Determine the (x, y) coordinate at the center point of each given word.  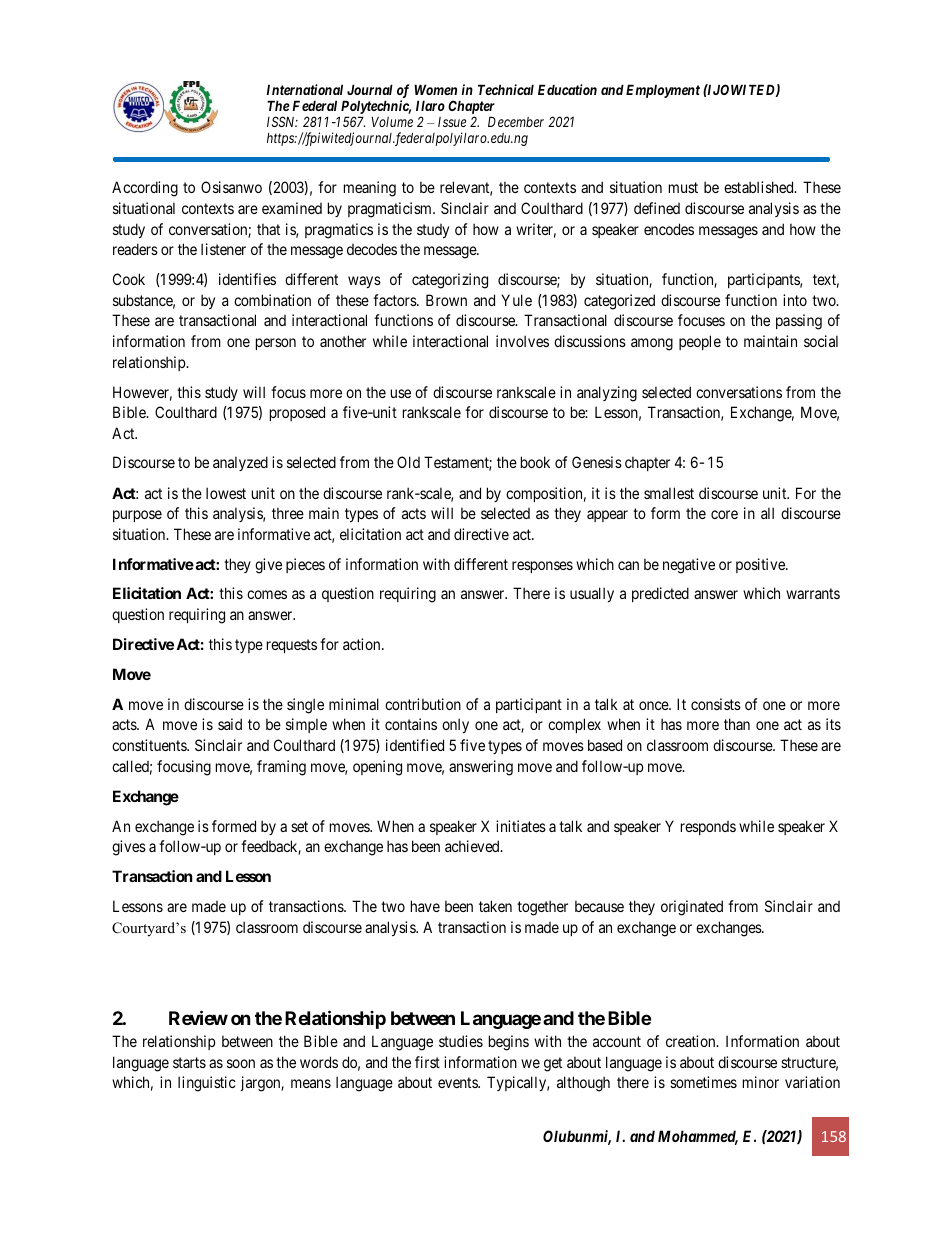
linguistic (207, 1084)
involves (522, 341)
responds (708, 828)
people (700, 342)
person (276, 344)
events (458, 1082)
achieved (473, 846)
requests (292, 646)
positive (761, 565)
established (760, 187)
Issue (452, 122)
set (299, 826)
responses (542, 567)
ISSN (282, 121)
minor (761, 1082)
